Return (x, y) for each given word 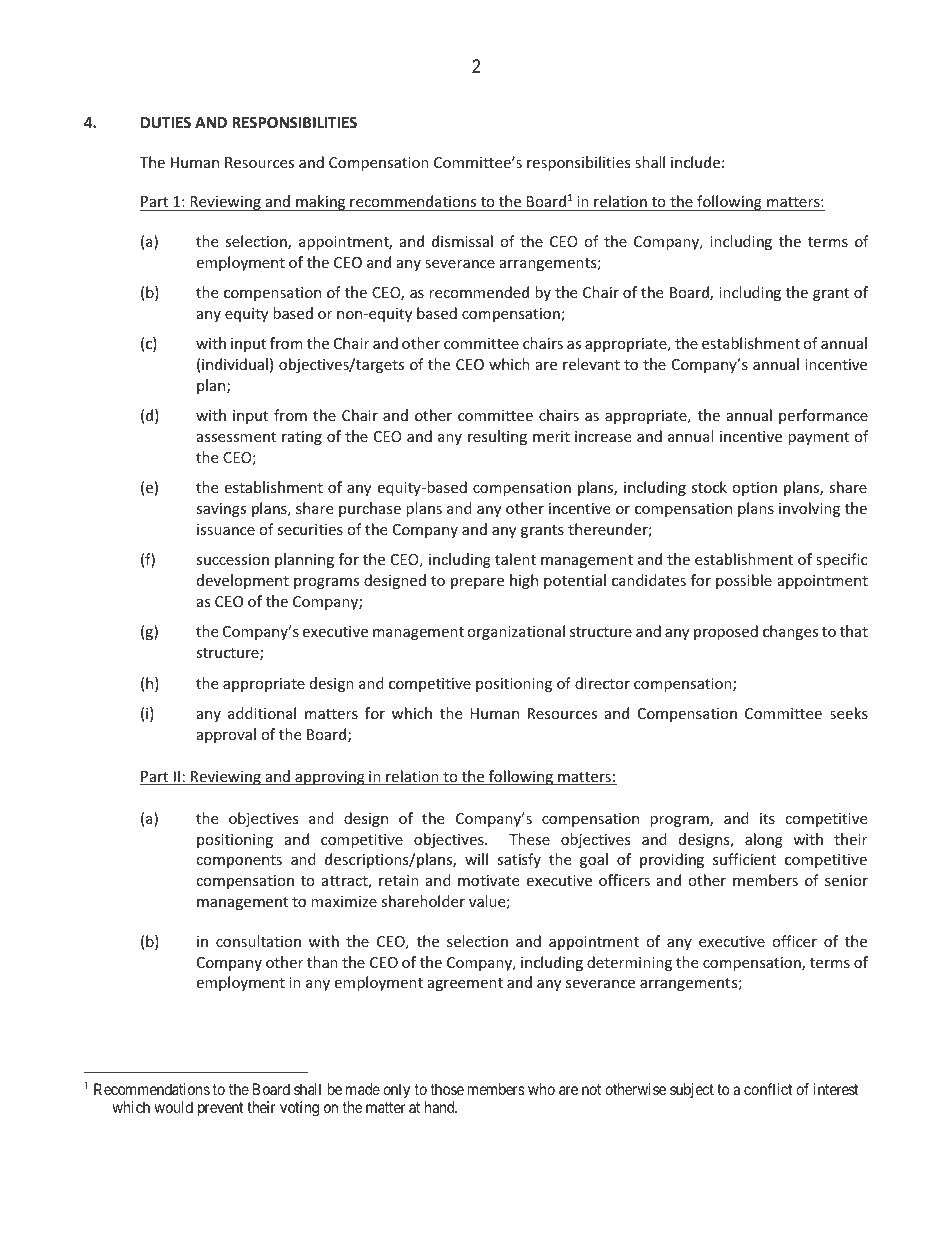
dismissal (462, 241)
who (541, 1089)
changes (790, 632)
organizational (516, 632)
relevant (591, 364)
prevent (220, 1109)
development (243, 581)
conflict (768, 1089)
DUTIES (166, 122)
